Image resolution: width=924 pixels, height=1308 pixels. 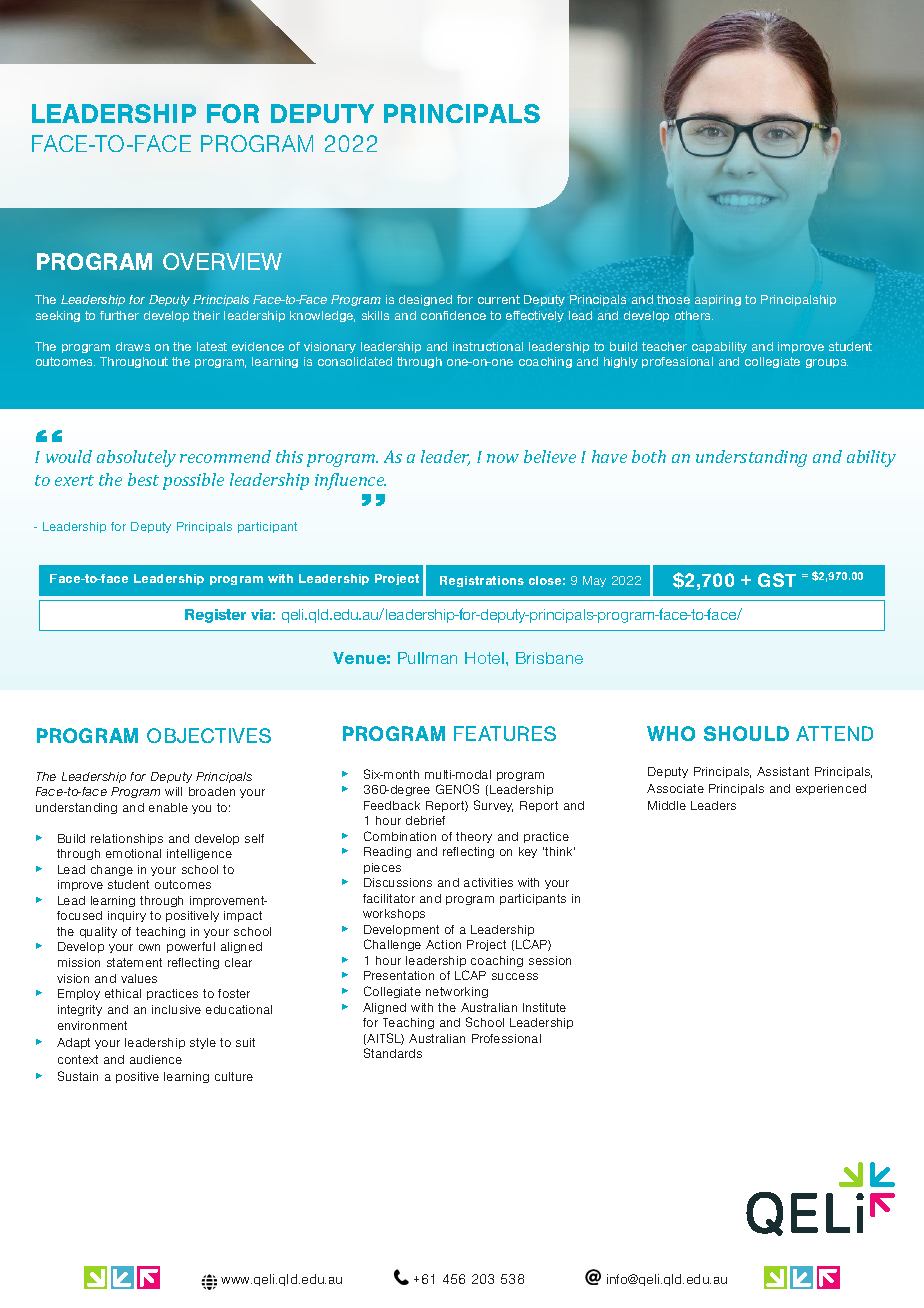 What do you see at coordinates (746, 733) in the document?
I see `SHOULD` at bounding box center [746, 733].
